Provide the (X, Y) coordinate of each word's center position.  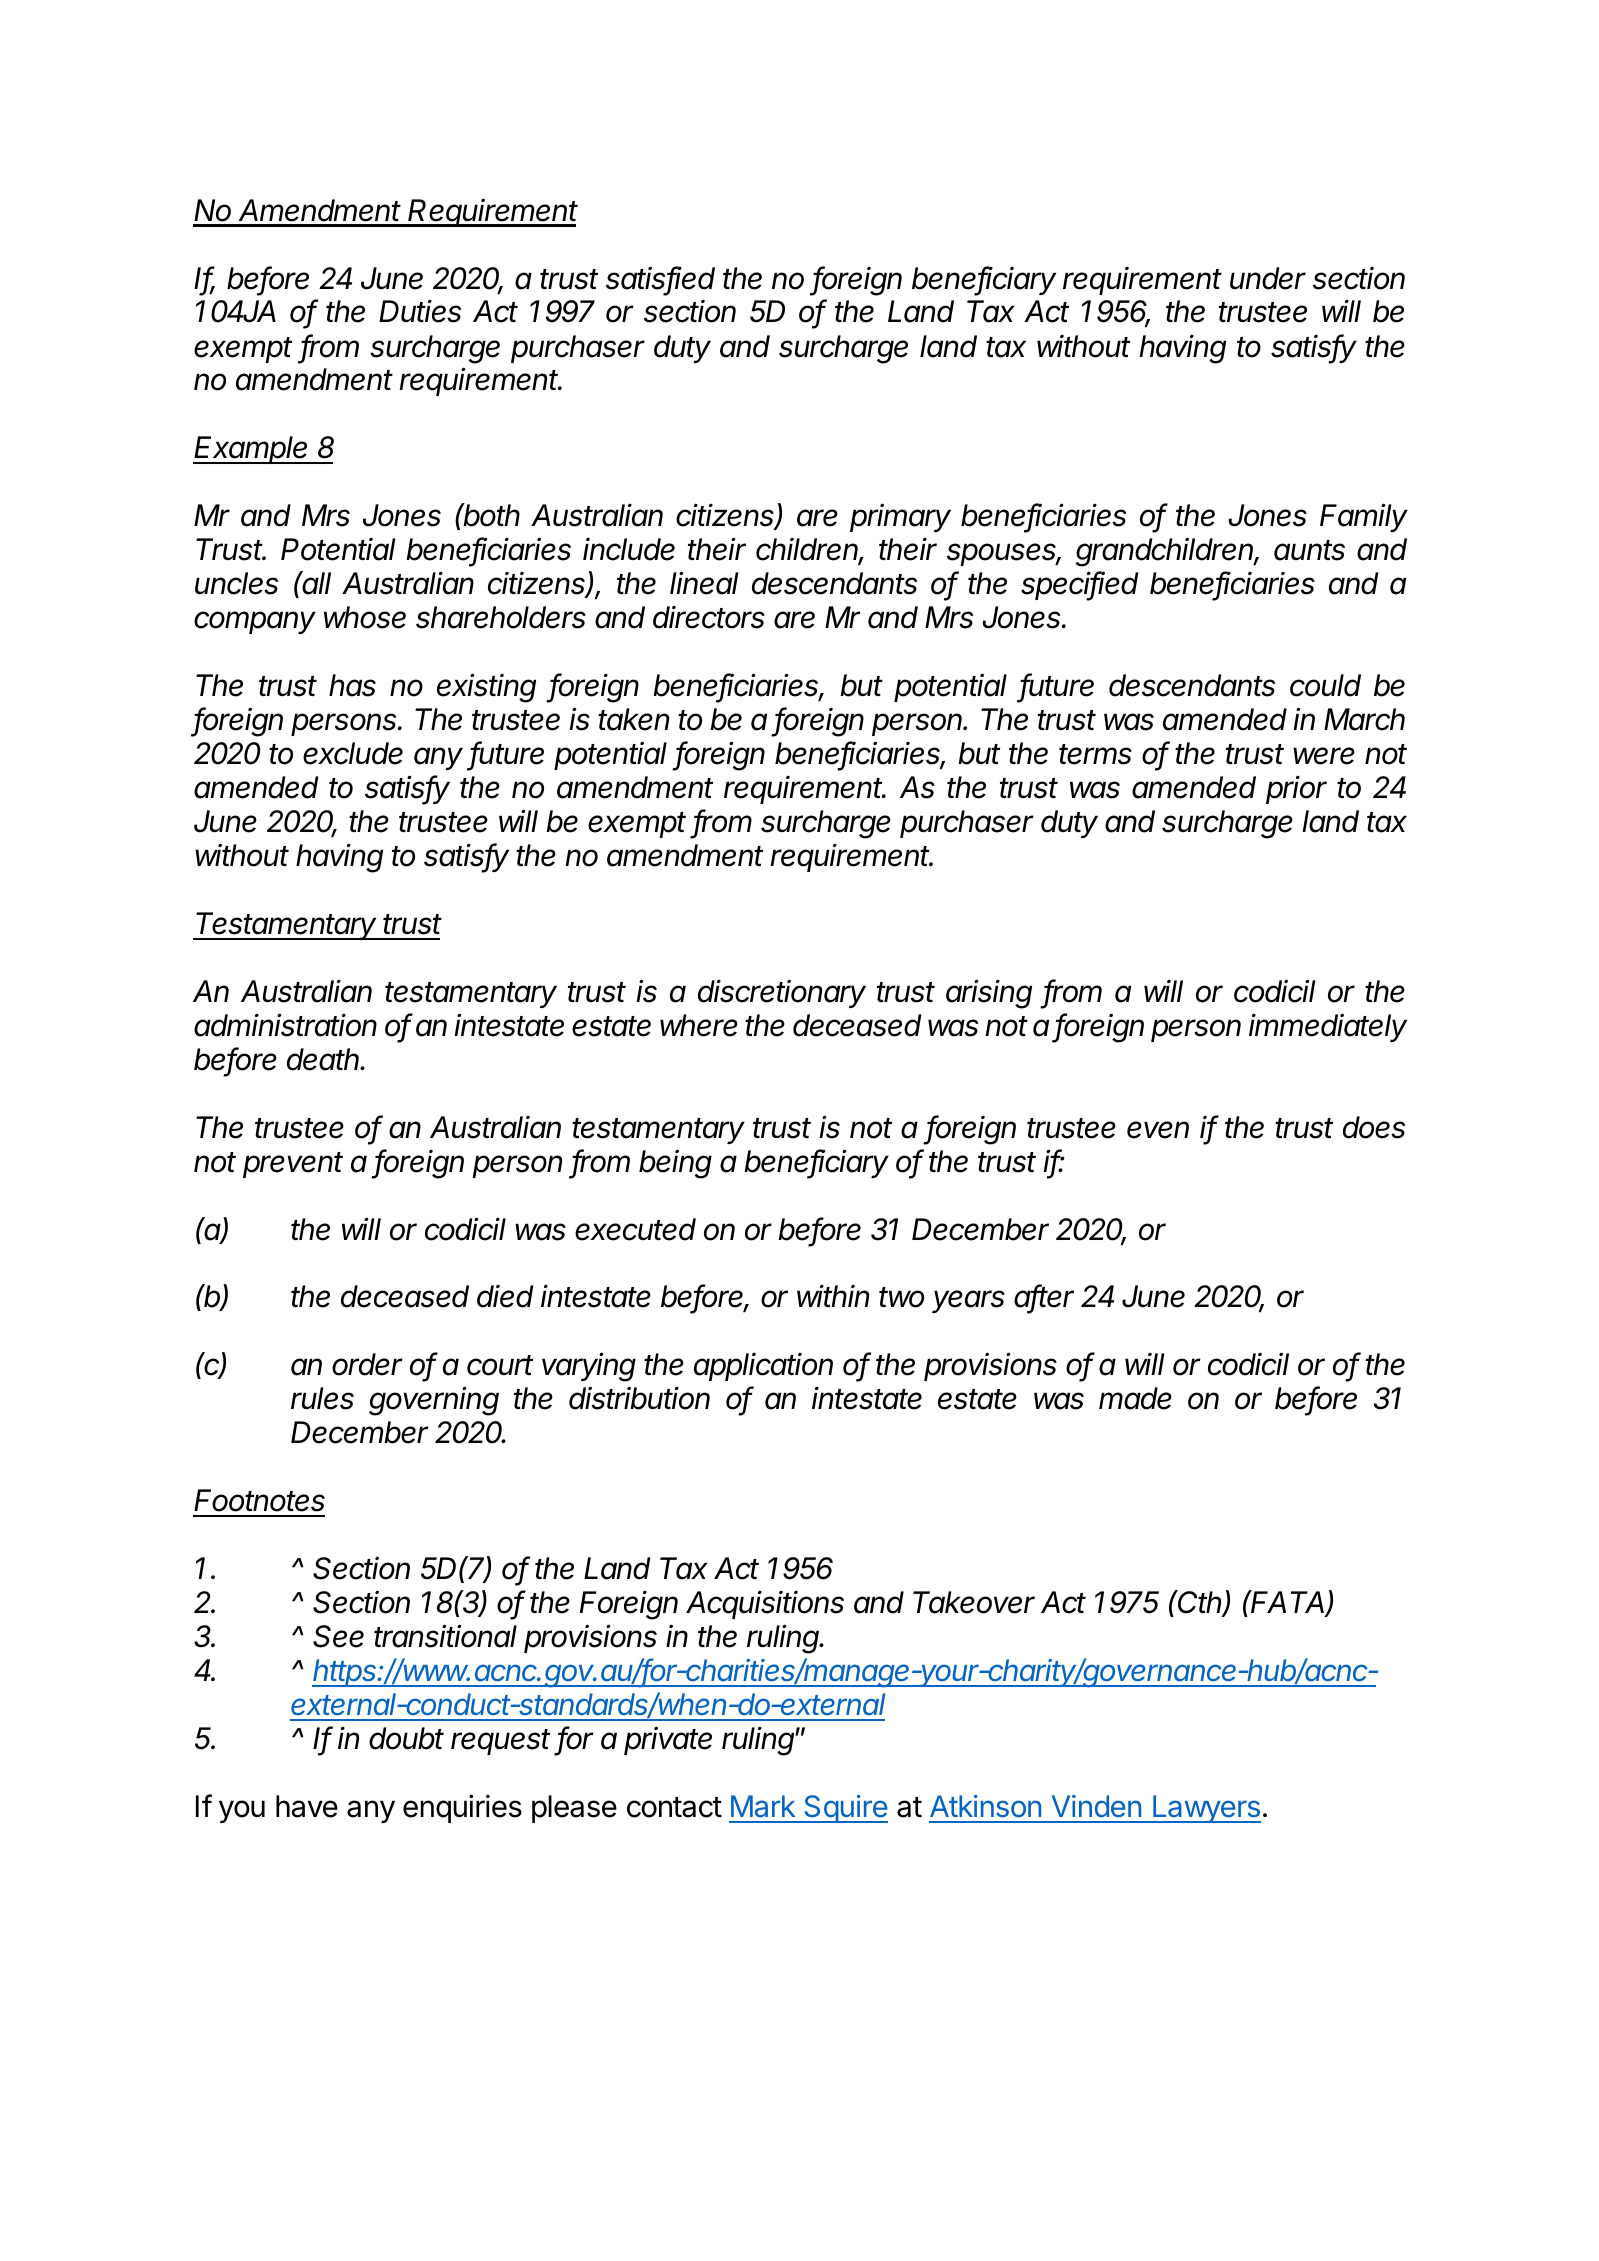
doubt (406, 1738)
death (325, 1059)
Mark (763, 1806)
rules (322, 1398)
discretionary (782, 993)
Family (1364, 517)
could (1325, 685)
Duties (420, 311)
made (1135, 1398)
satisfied (660, 279)
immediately (1328, 1027)
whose (365, 617)
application (763, 1367)
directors (709, 617)
